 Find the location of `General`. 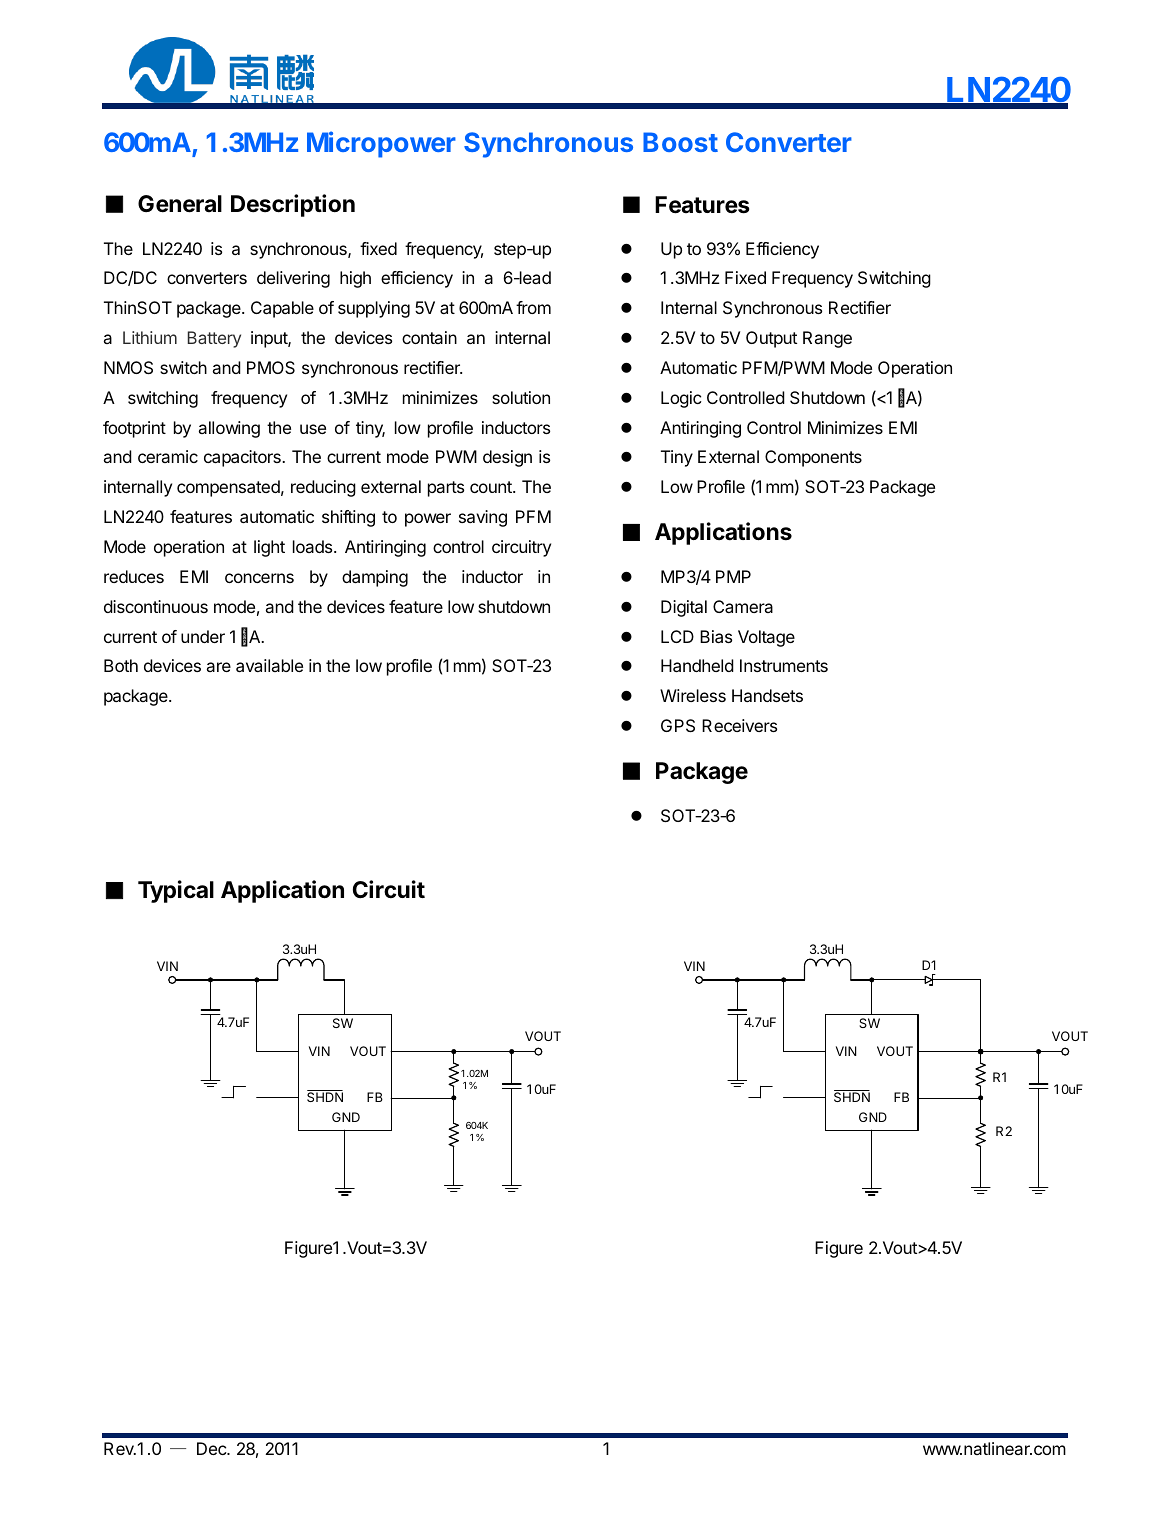

General is located at coordinates (180, 204).
